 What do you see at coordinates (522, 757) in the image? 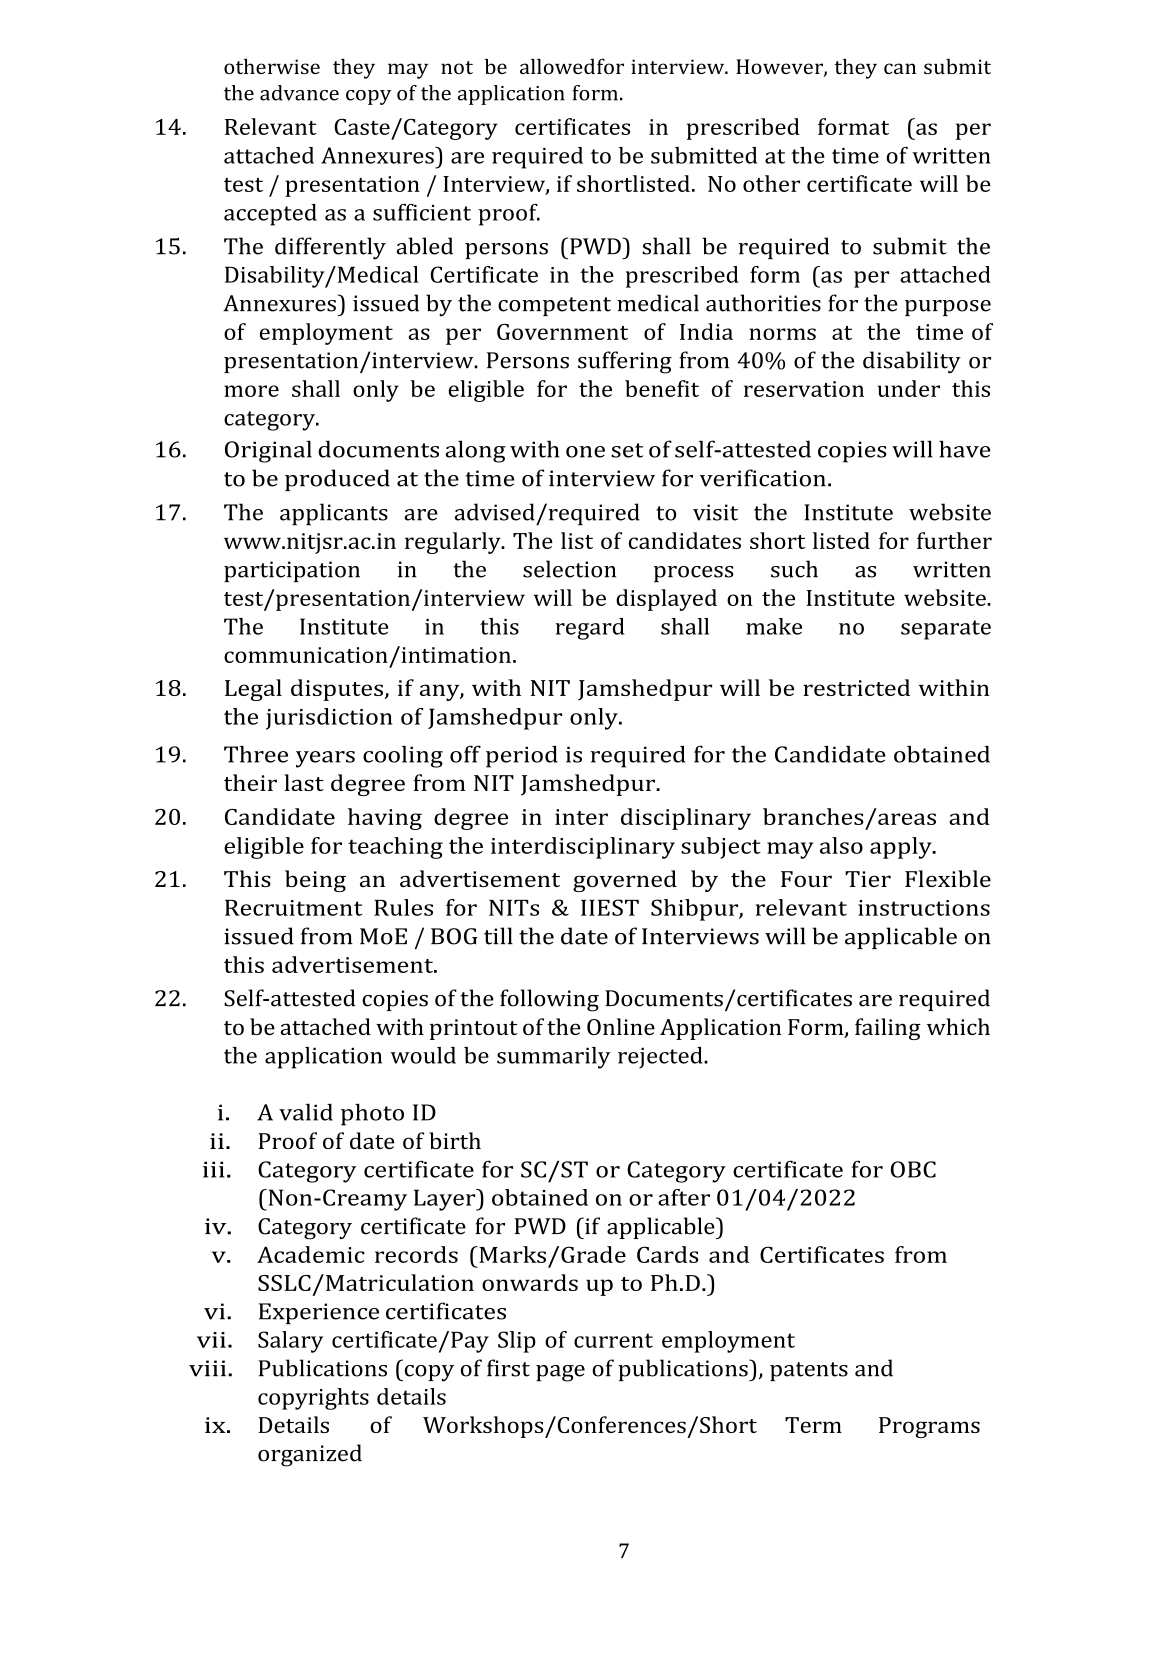
I see `period` at bounding box center [522, 757].
